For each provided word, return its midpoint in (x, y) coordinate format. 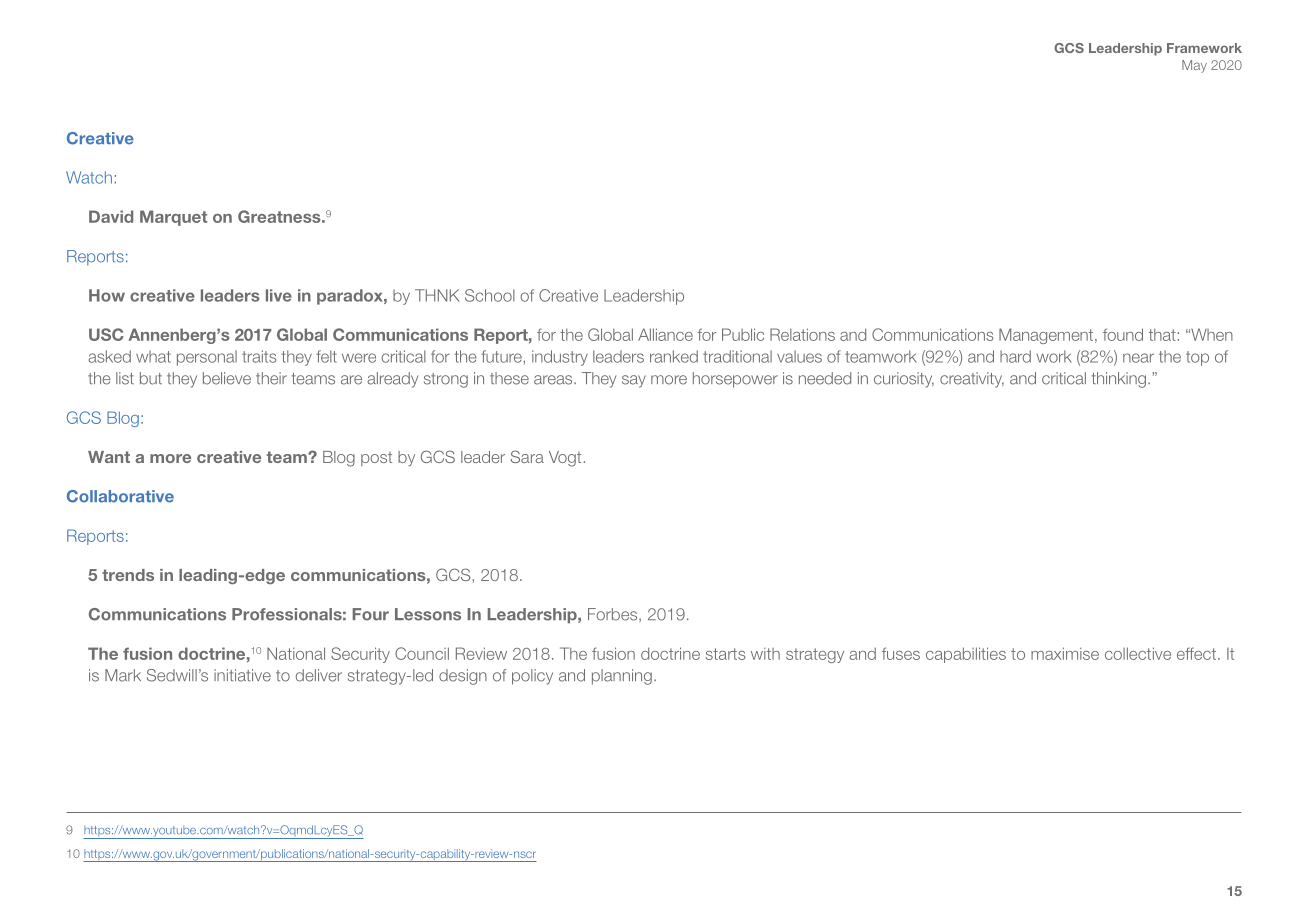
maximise (1065, 653)
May (1194, 66)
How (107, 295)
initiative (242, 675)
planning (622, 677)
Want (109, 457)
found (1123, 334)
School (490, 295)
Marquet (173, 218)
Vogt (566, 459)
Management (1047, 336)
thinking (1118, 380)
